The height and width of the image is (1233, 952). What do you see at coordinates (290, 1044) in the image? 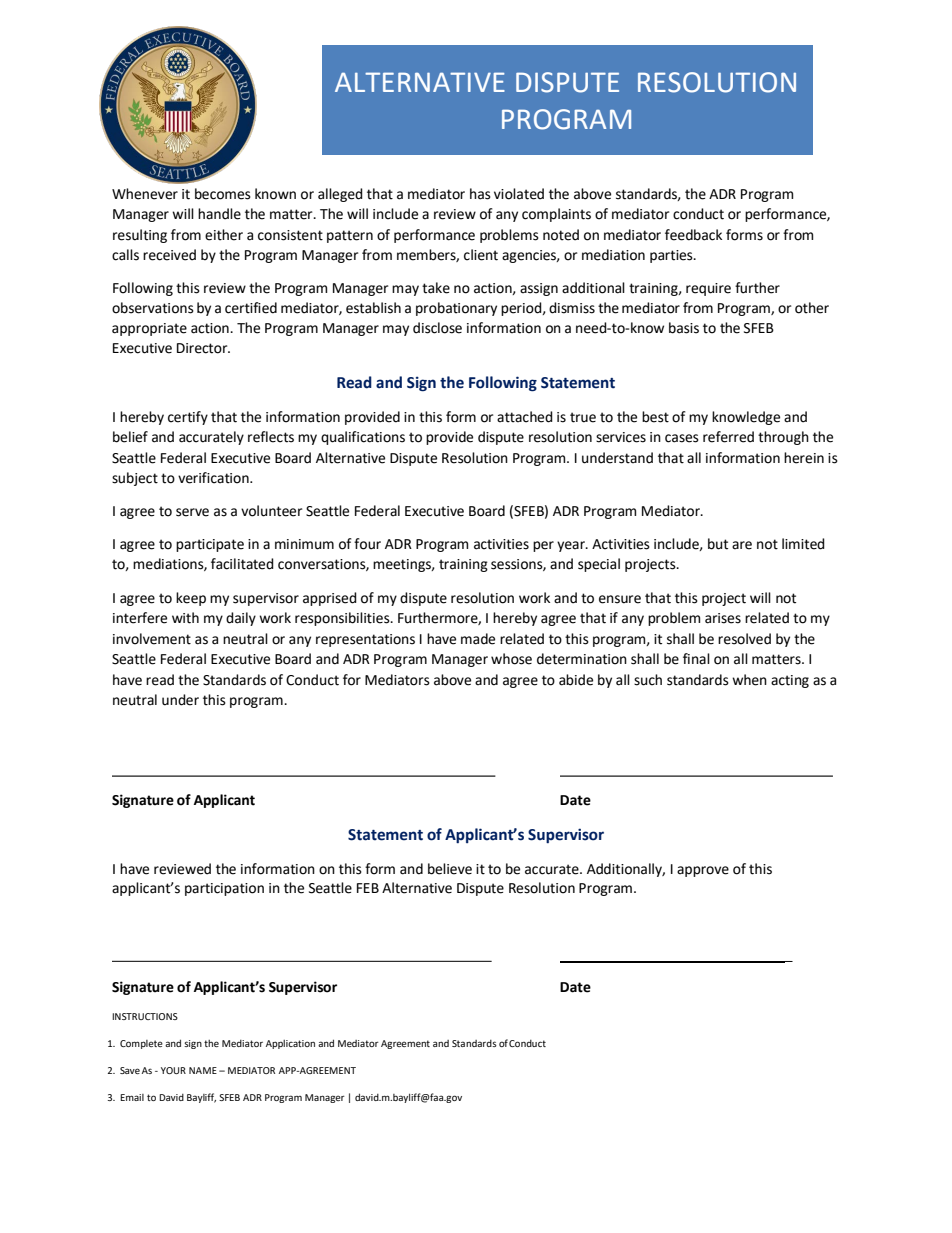
I see `Application` at bounding box center [290, 1044].
